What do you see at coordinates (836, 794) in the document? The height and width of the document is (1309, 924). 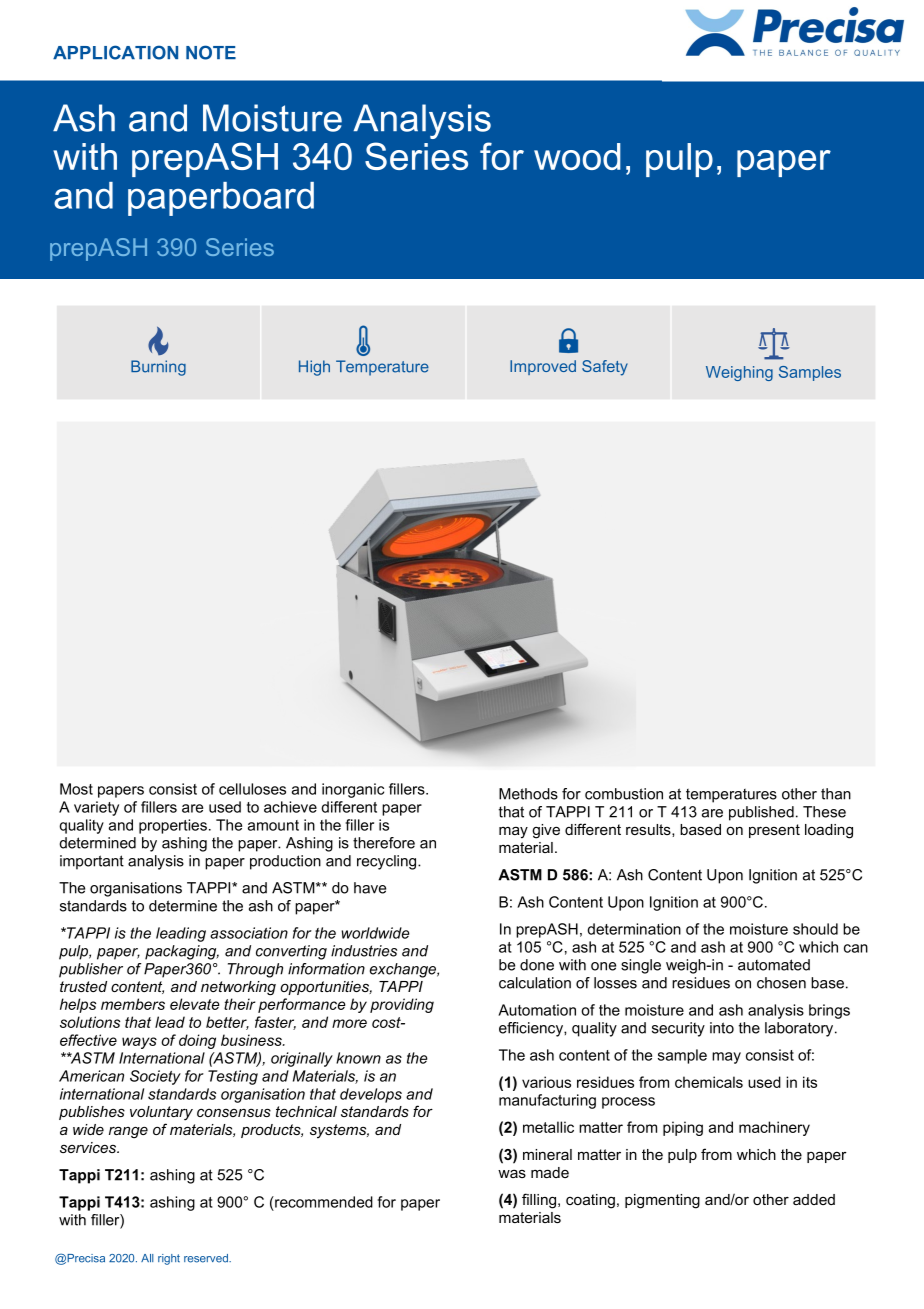 I see `than` at bounding box center [836, 794].
